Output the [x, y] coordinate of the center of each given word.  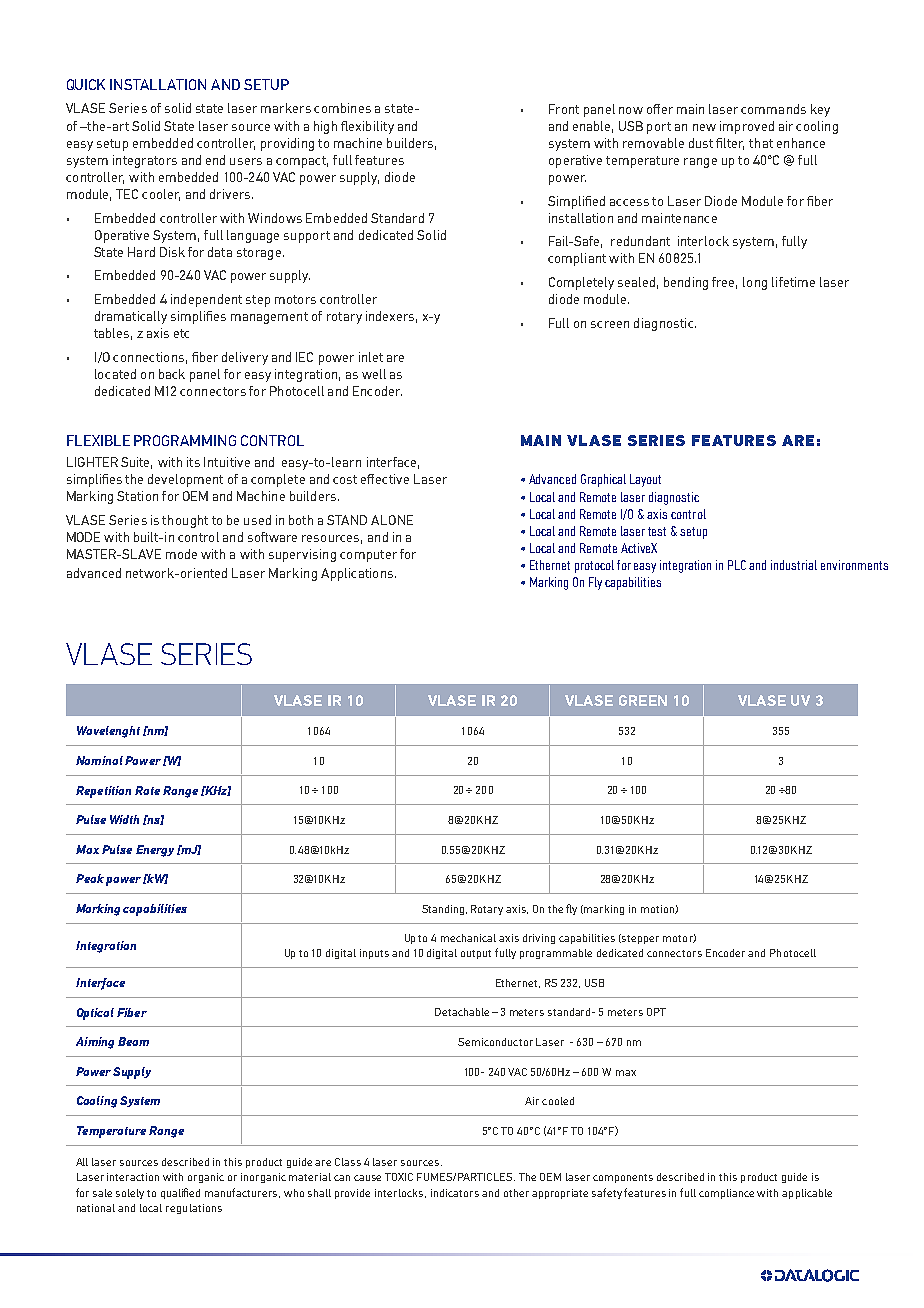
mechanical [468, 938]
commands [773, 109]
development [185, 480]
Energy [155, 851]
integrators [145, 161]
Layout [645, 480]
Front [564, 109]
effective [385, 479]
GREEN [643, 700]
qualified [180, 1193]
